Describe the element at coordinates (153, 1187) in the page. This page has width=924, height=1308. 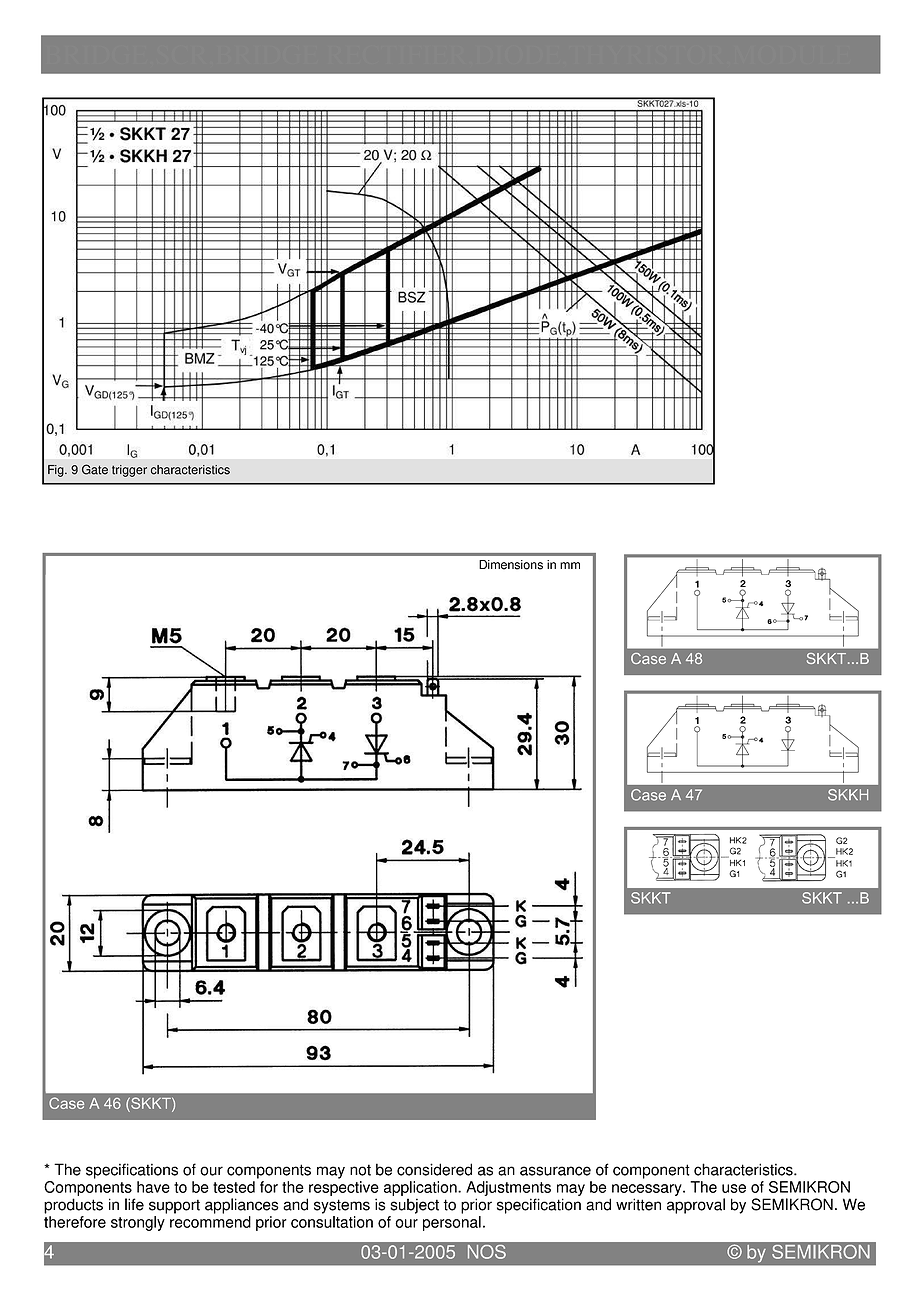
I see `have` at that location.
